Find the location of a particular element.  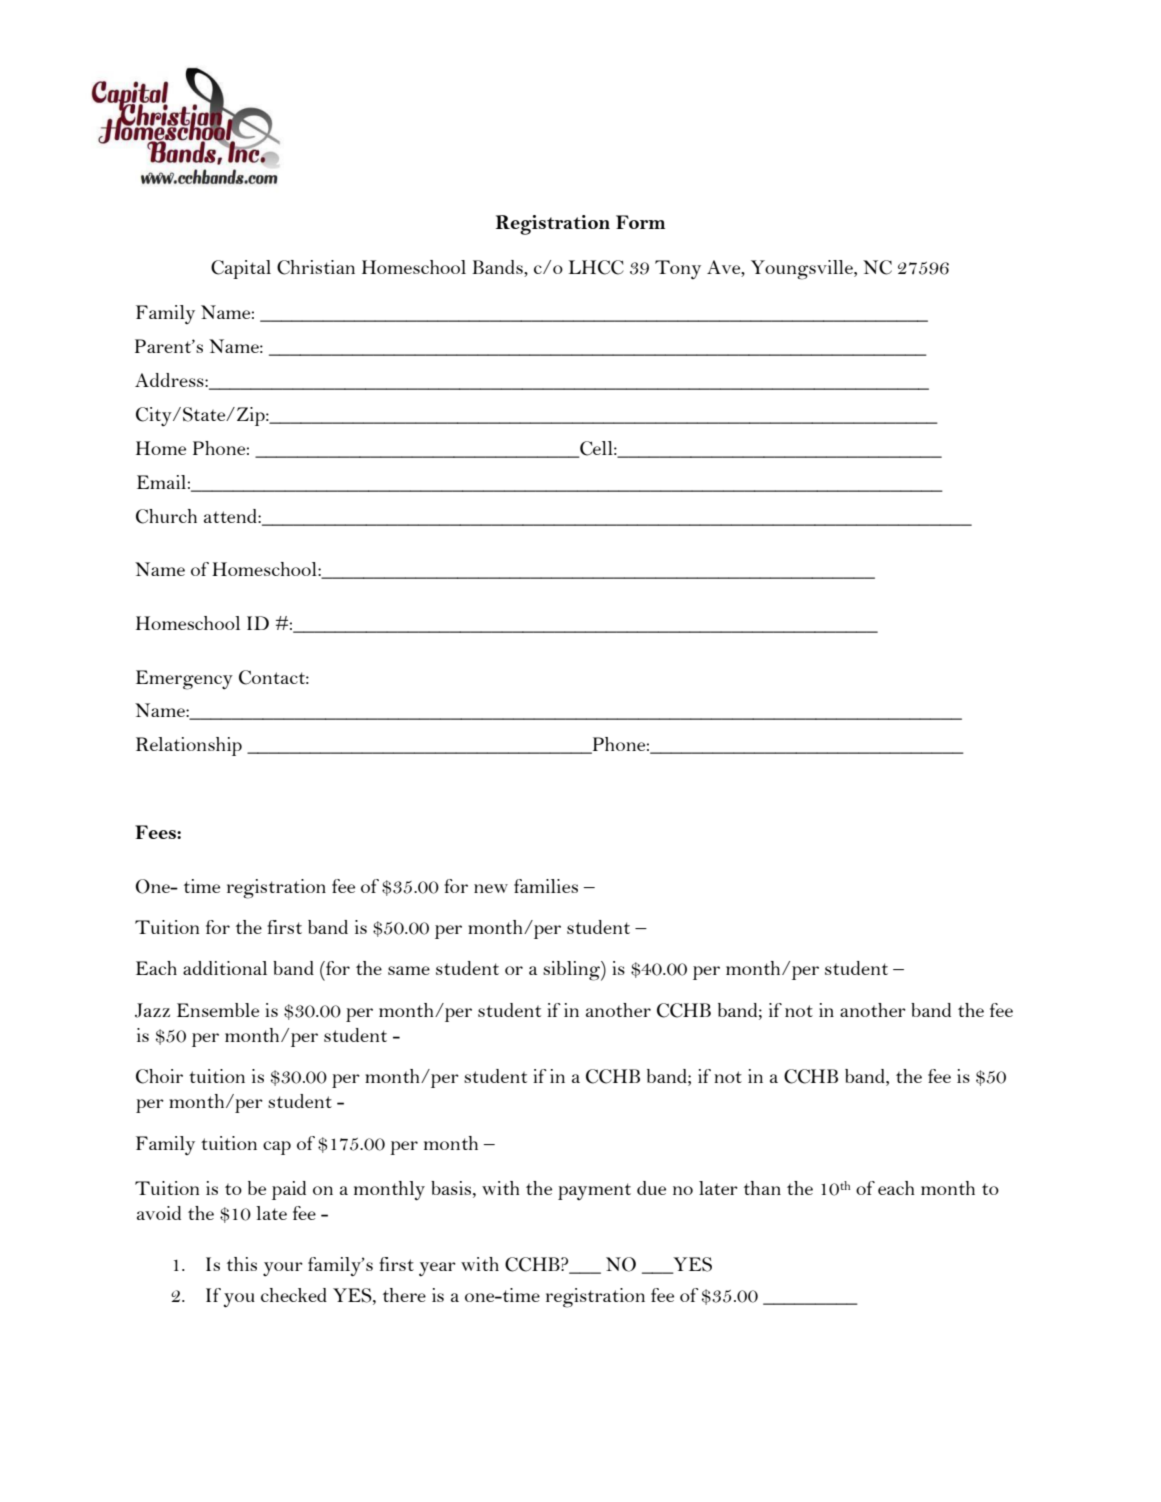

Capital is located at coordinates (241, 269).
